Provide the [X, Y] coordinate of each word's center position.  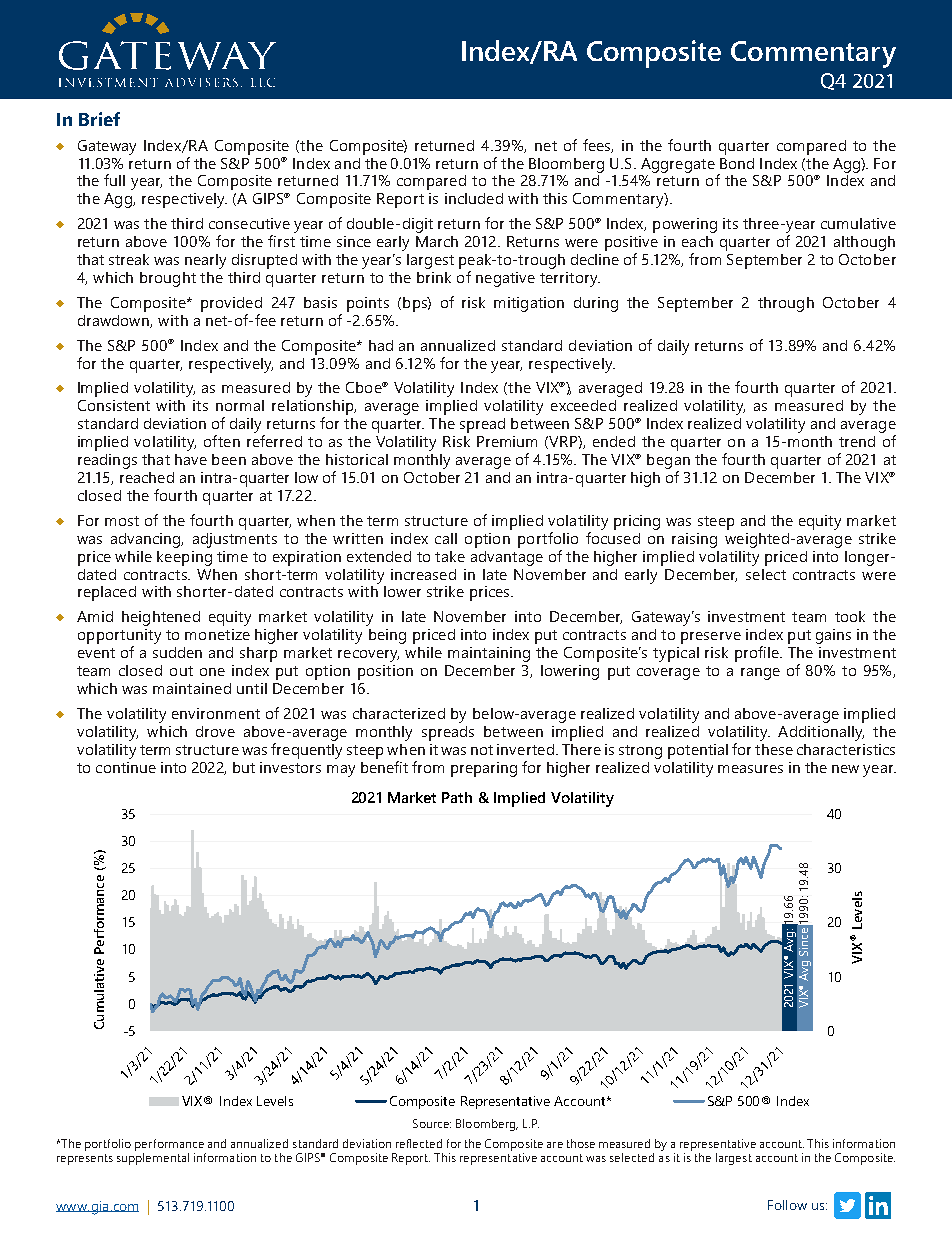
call [446, 538]
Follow [787, 1205]
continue [126, 767]
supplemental [153, 1157]
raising [694, 540]
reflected [419, 1143]
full [114, 180]
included [474, 198]
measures [750, 769]
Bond [737, 163]
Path [457, 797]
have [191, 459]
